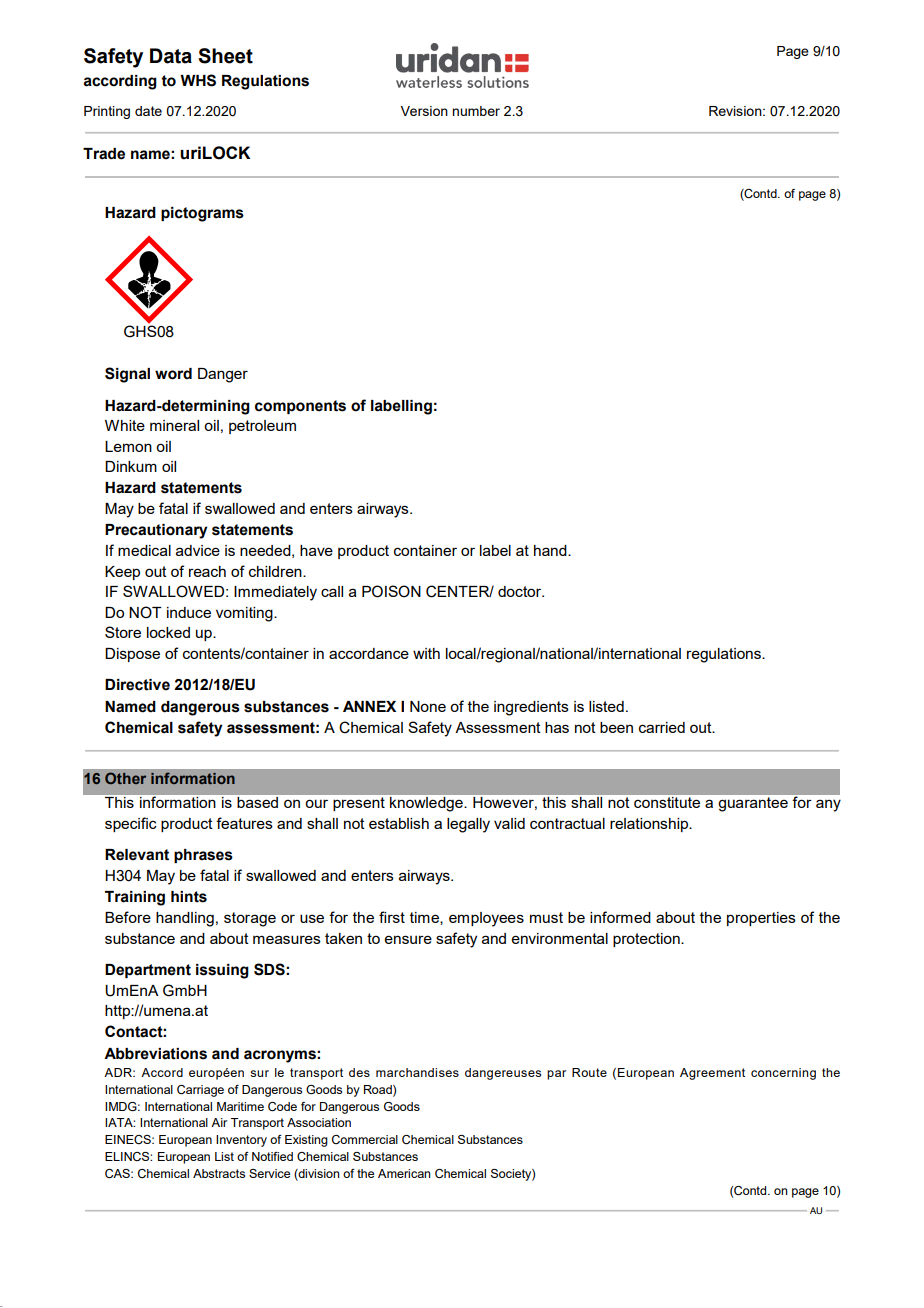  What do you see at coordinates (521, 591) in the page?
I see `doctor` at bounding box center [521, 591].
